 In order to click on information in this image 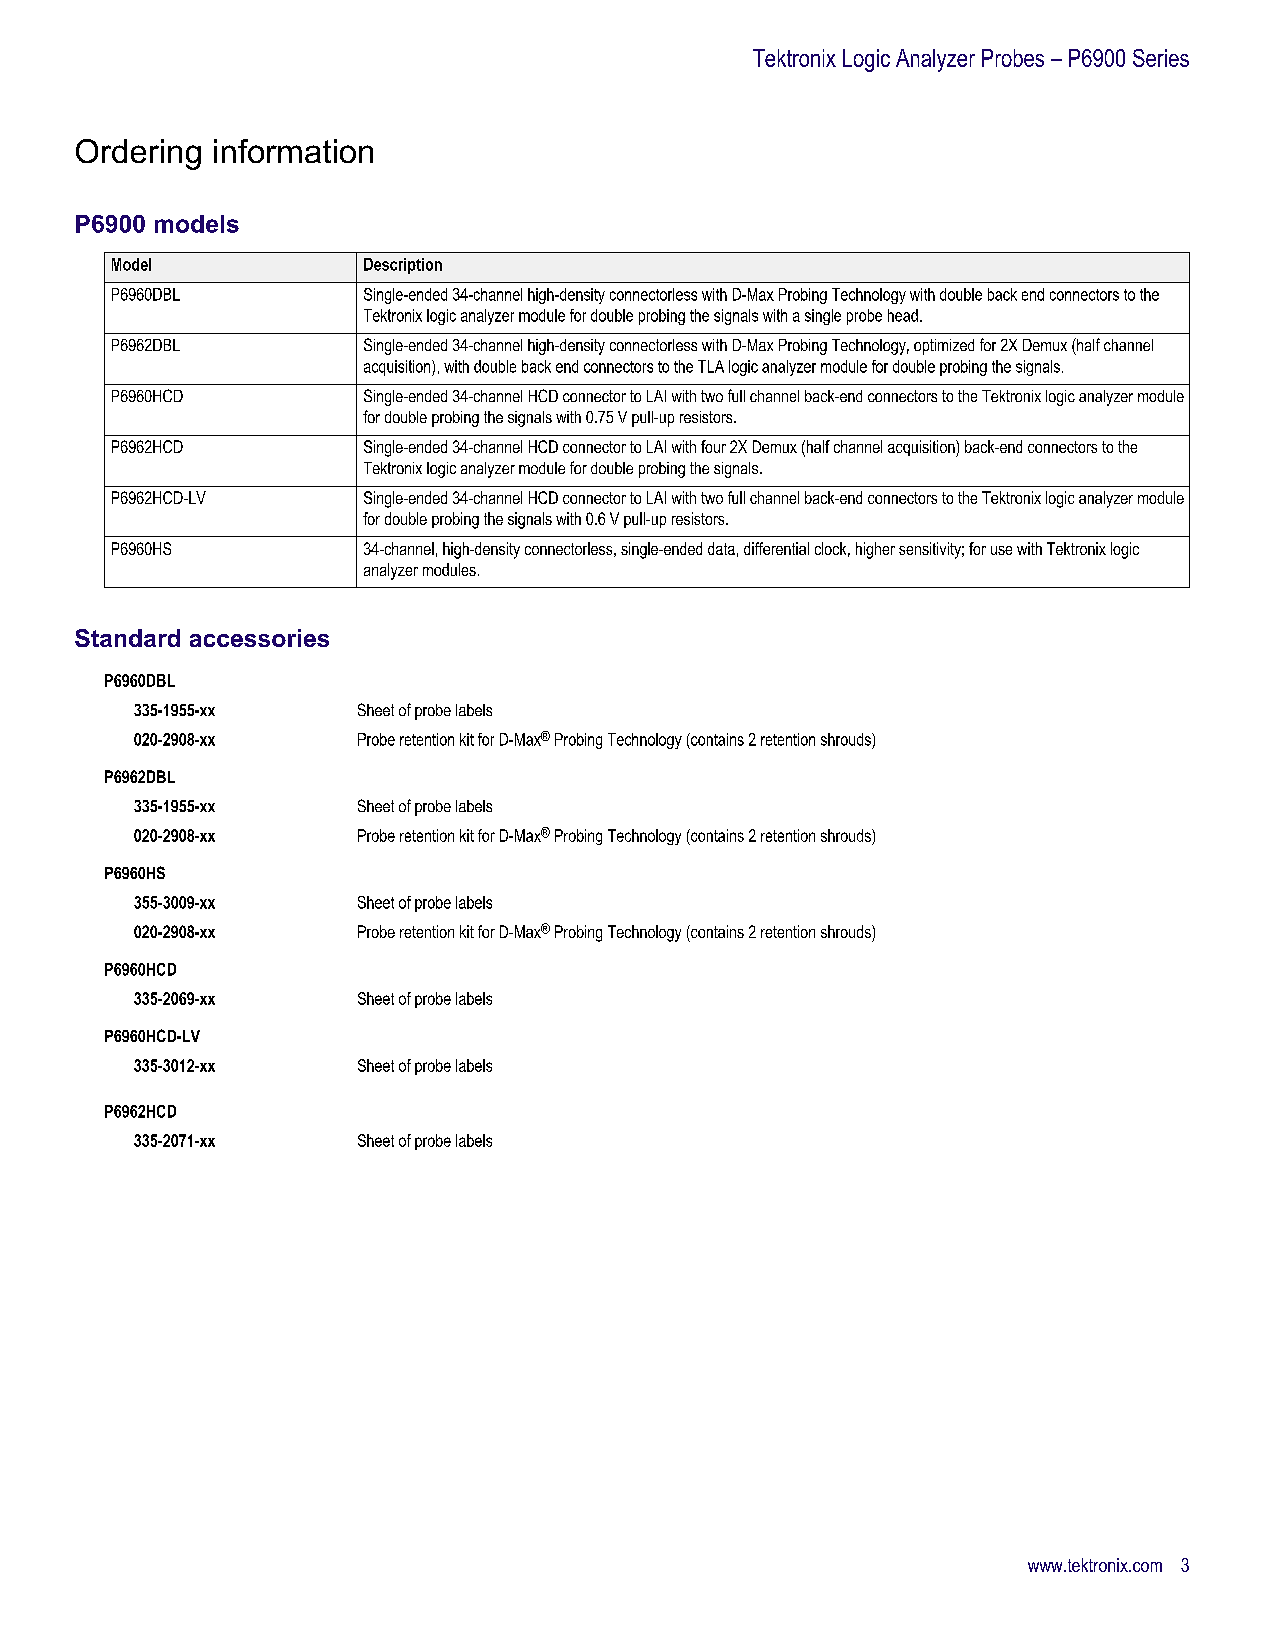, I will do `click(293, 151)`.
